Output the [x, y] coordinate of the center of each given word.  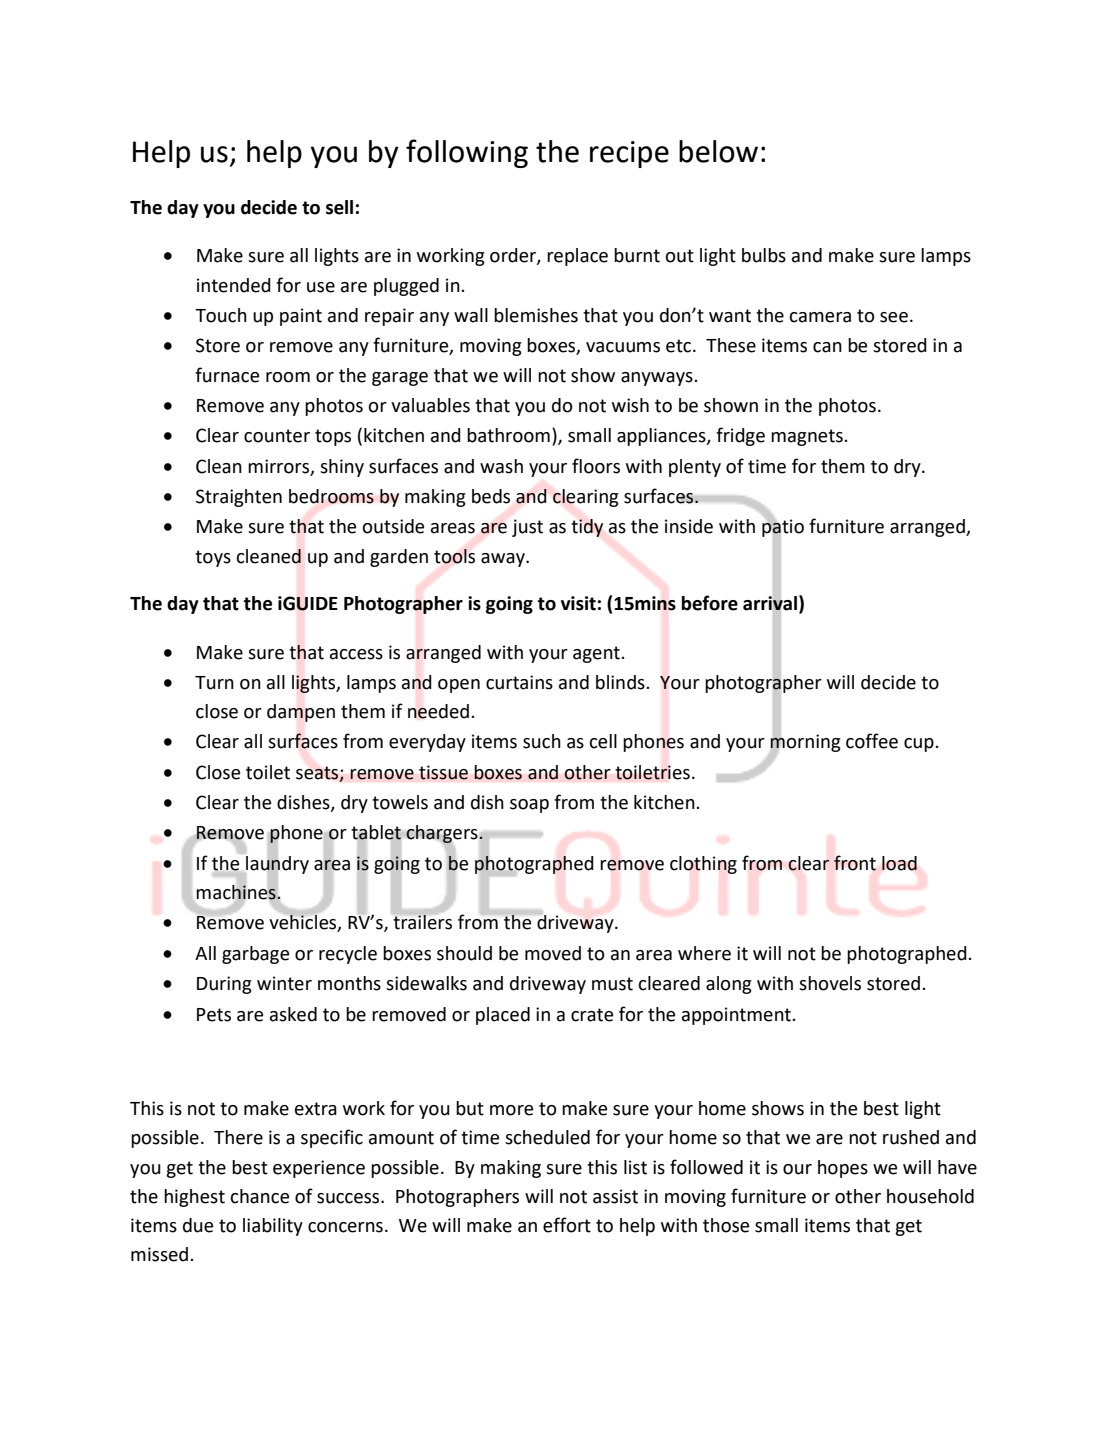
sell [339, 207]
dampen [301, 713]
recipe [629, 154]
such [542, 741]
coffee [872, 741]
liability [273, 1227]
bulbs [764, 255]
